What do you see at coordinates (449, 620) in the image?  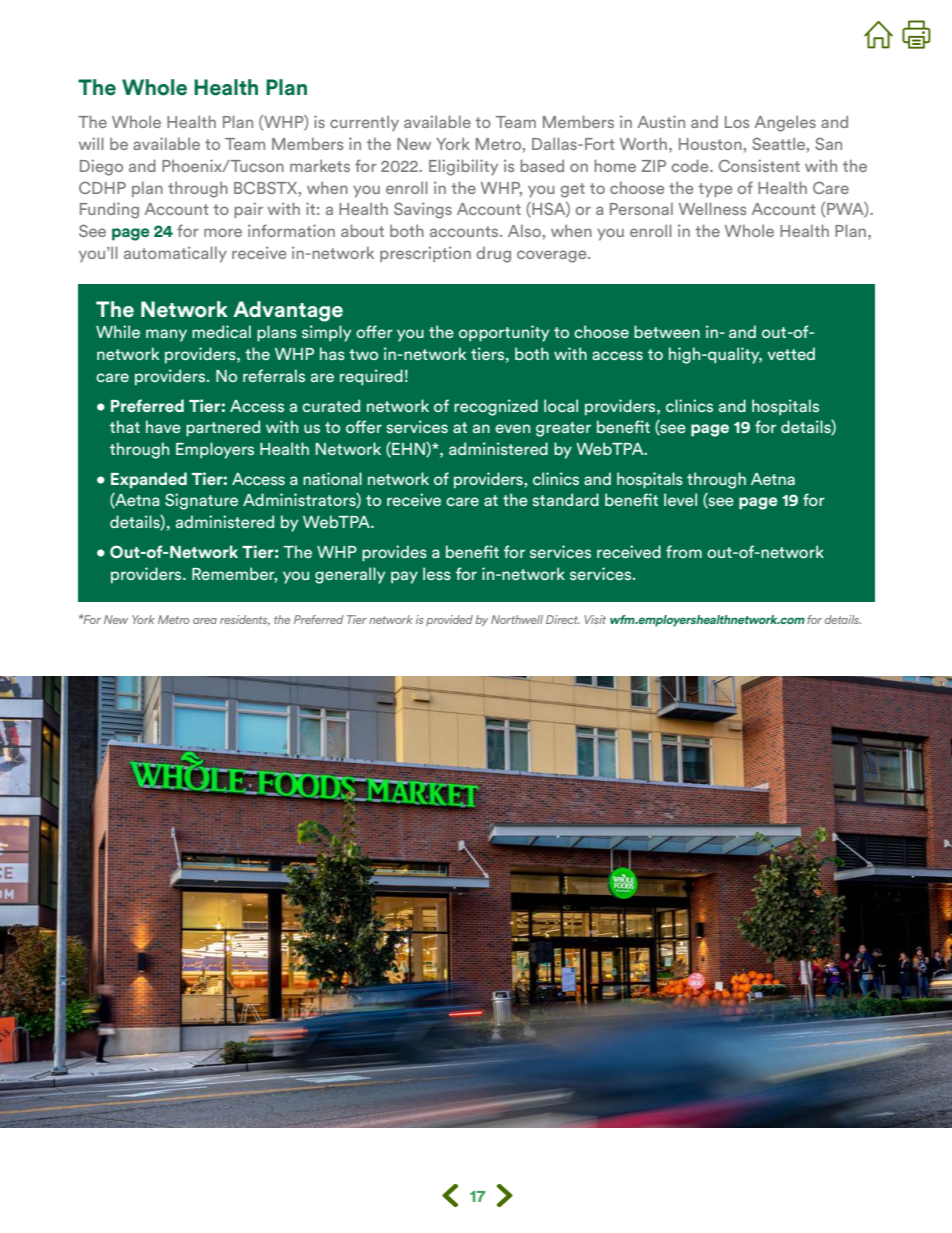 I see `provided` at bounding box center [449, 620].
